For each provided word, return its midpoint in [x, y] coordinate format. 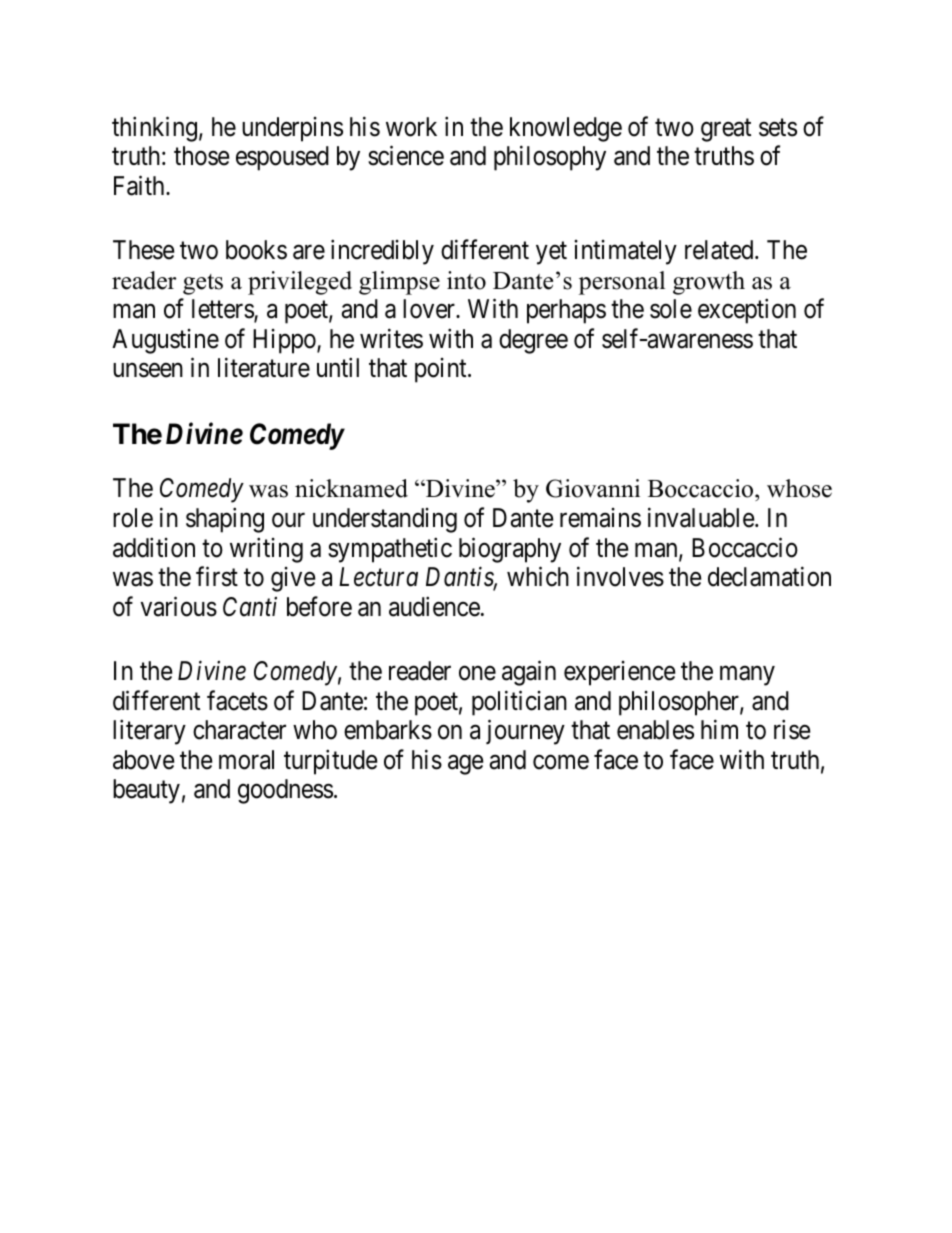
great [726, 130]
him [719, 729]
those [202, 156]
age [466, 765]
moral [246, 760]
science [406, 155]
